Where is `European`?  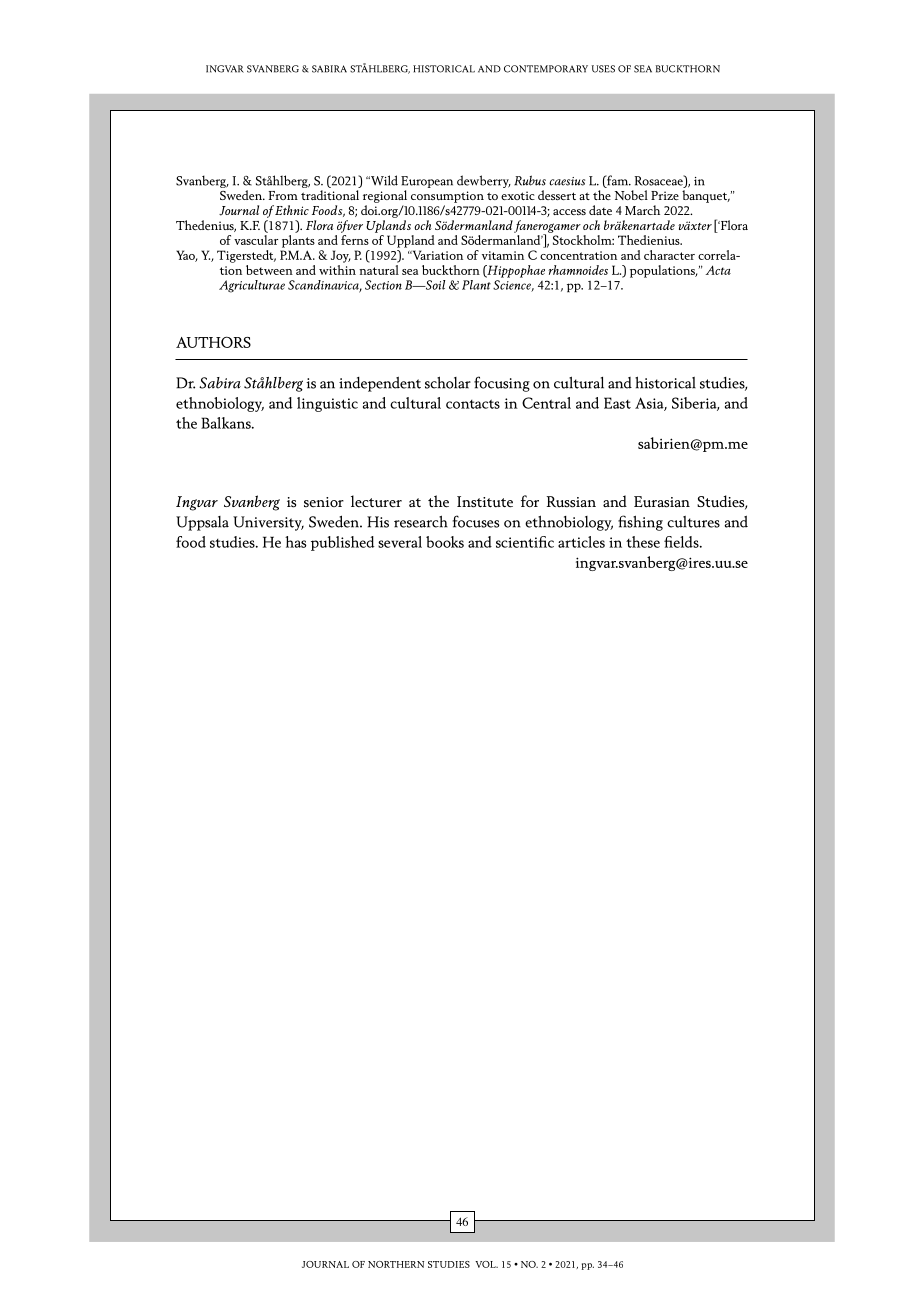
European is located at coordinates (427, 182).
